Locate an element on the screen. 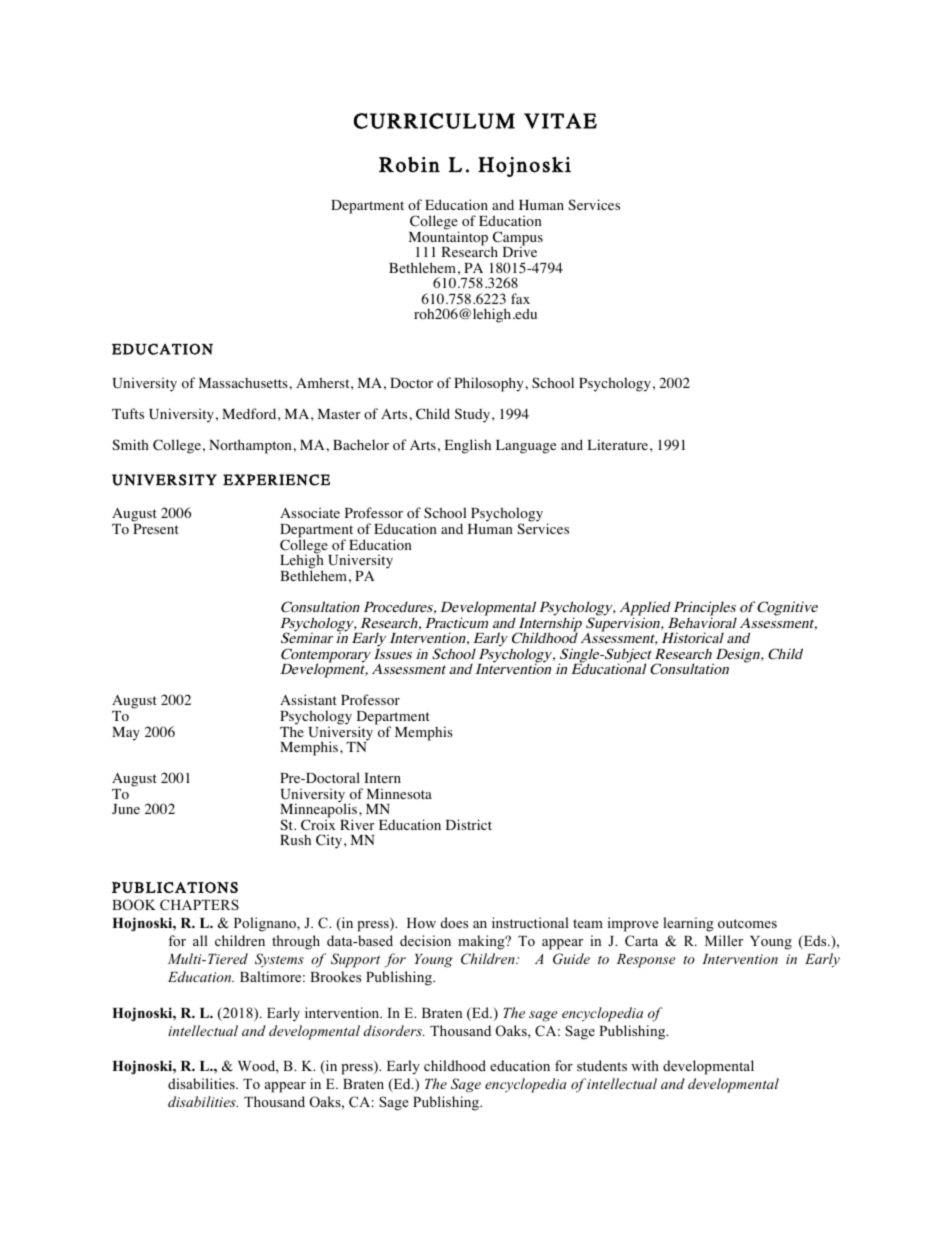  CURRICULUM is located at coordinates (434, 121).
